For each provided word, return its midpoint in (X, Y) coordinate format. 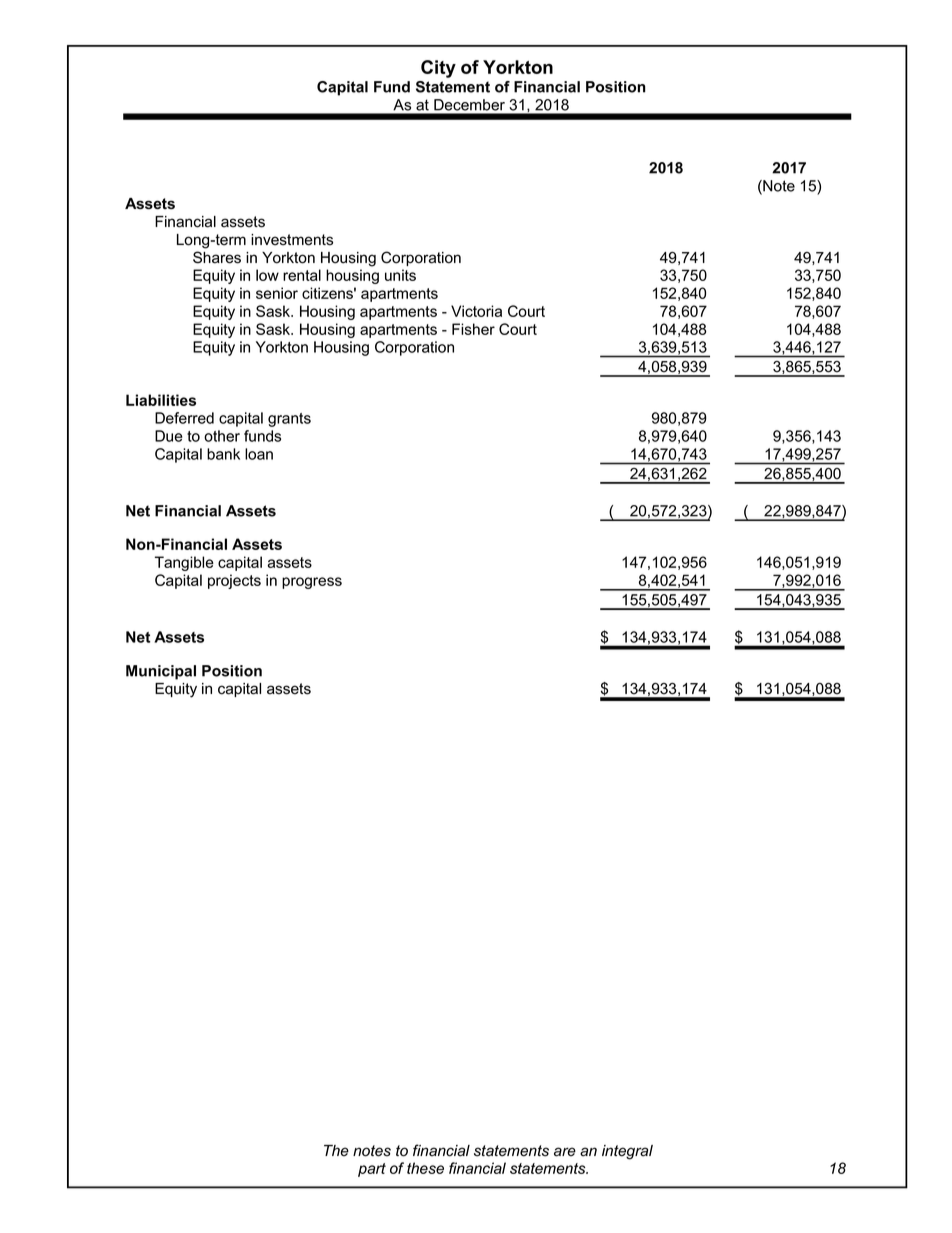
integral (627, 1152)
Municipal (161, 672)
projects (234, 581)
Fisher (473, 329)
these (425, 1168)
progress (312, 583)
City (438, 69)
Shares (217, 257)
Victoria (476, 311)
